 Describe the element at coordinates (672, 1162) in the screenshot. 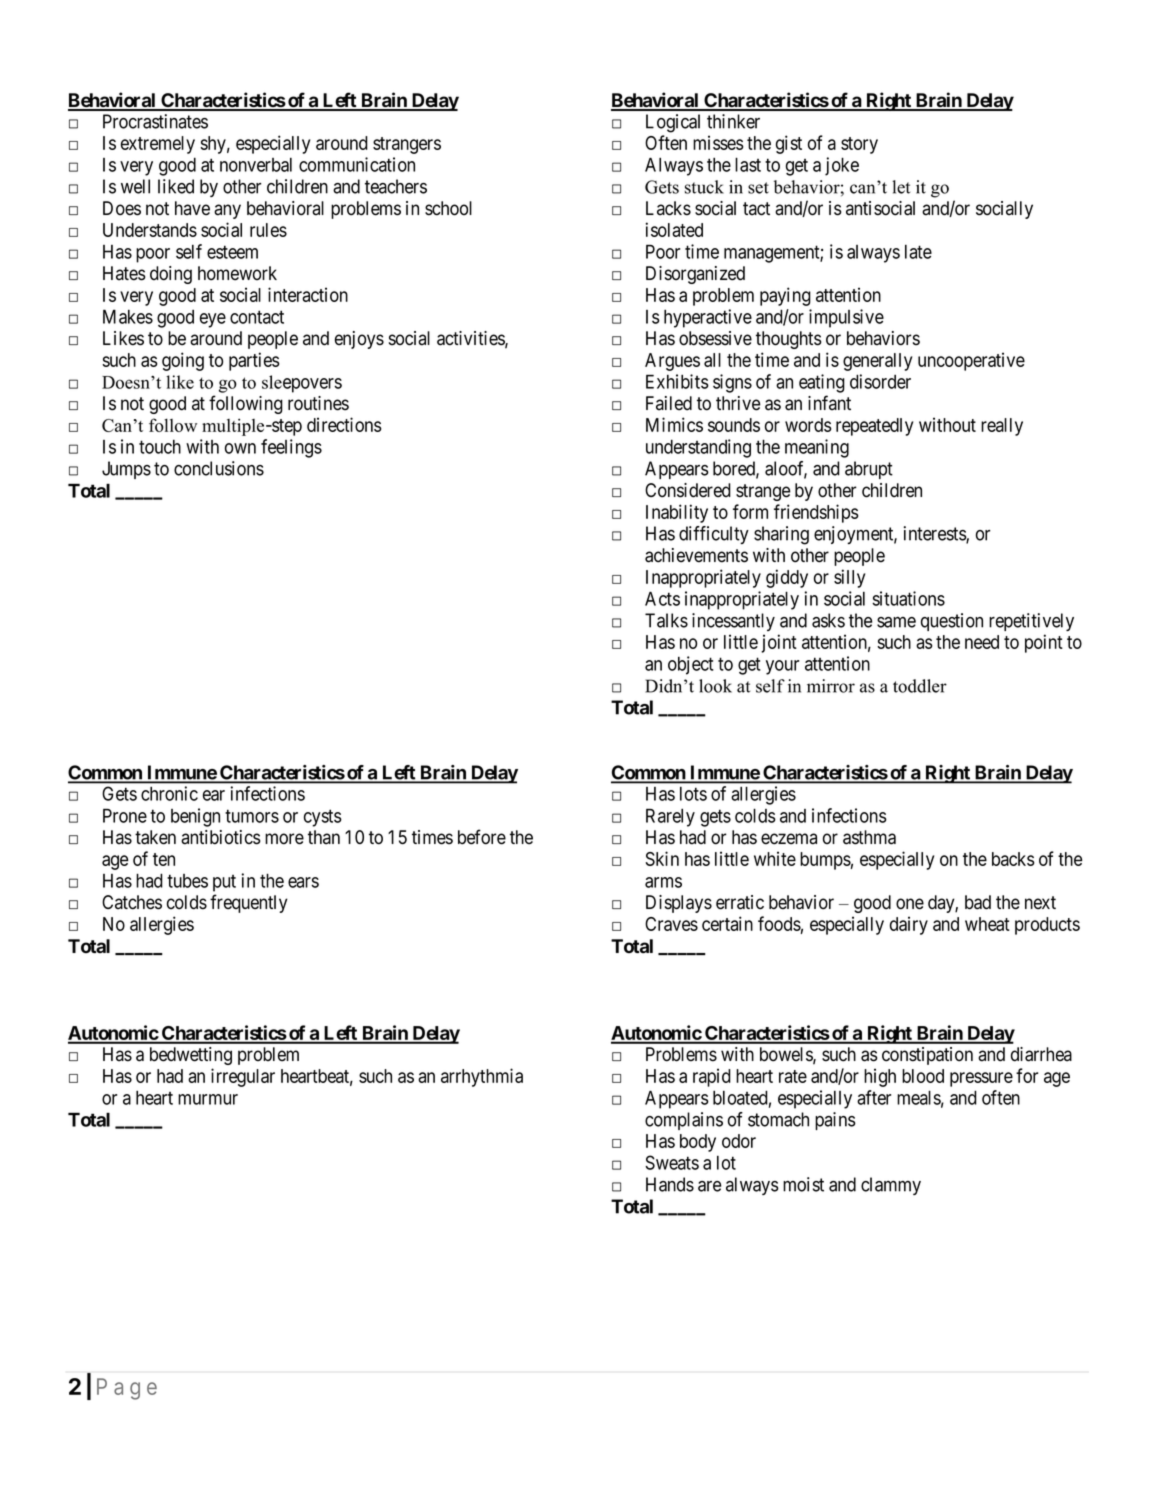

I see `Sweats` at that location.
